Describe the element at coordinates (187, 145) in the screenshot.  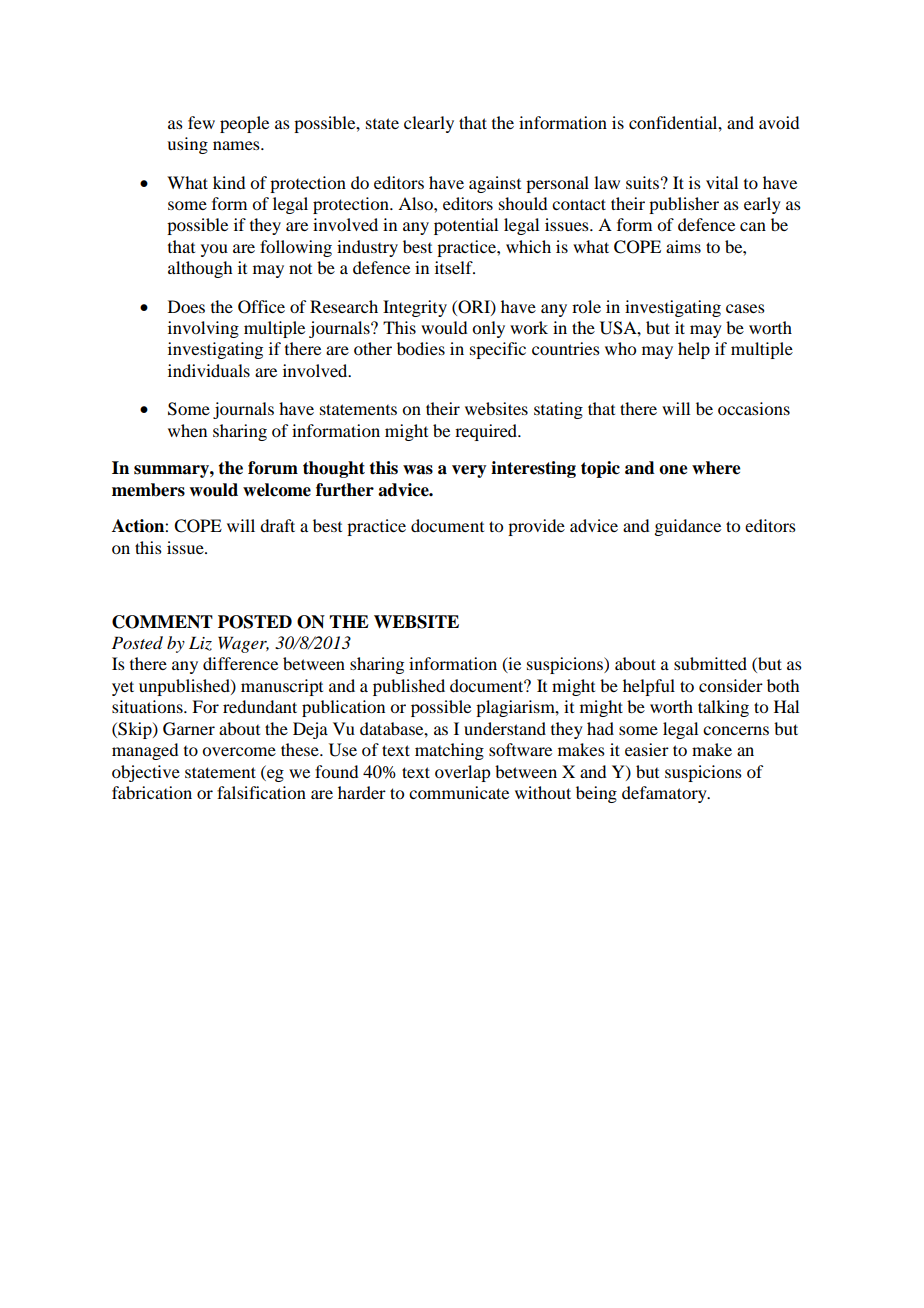
I see `using` at that location.
